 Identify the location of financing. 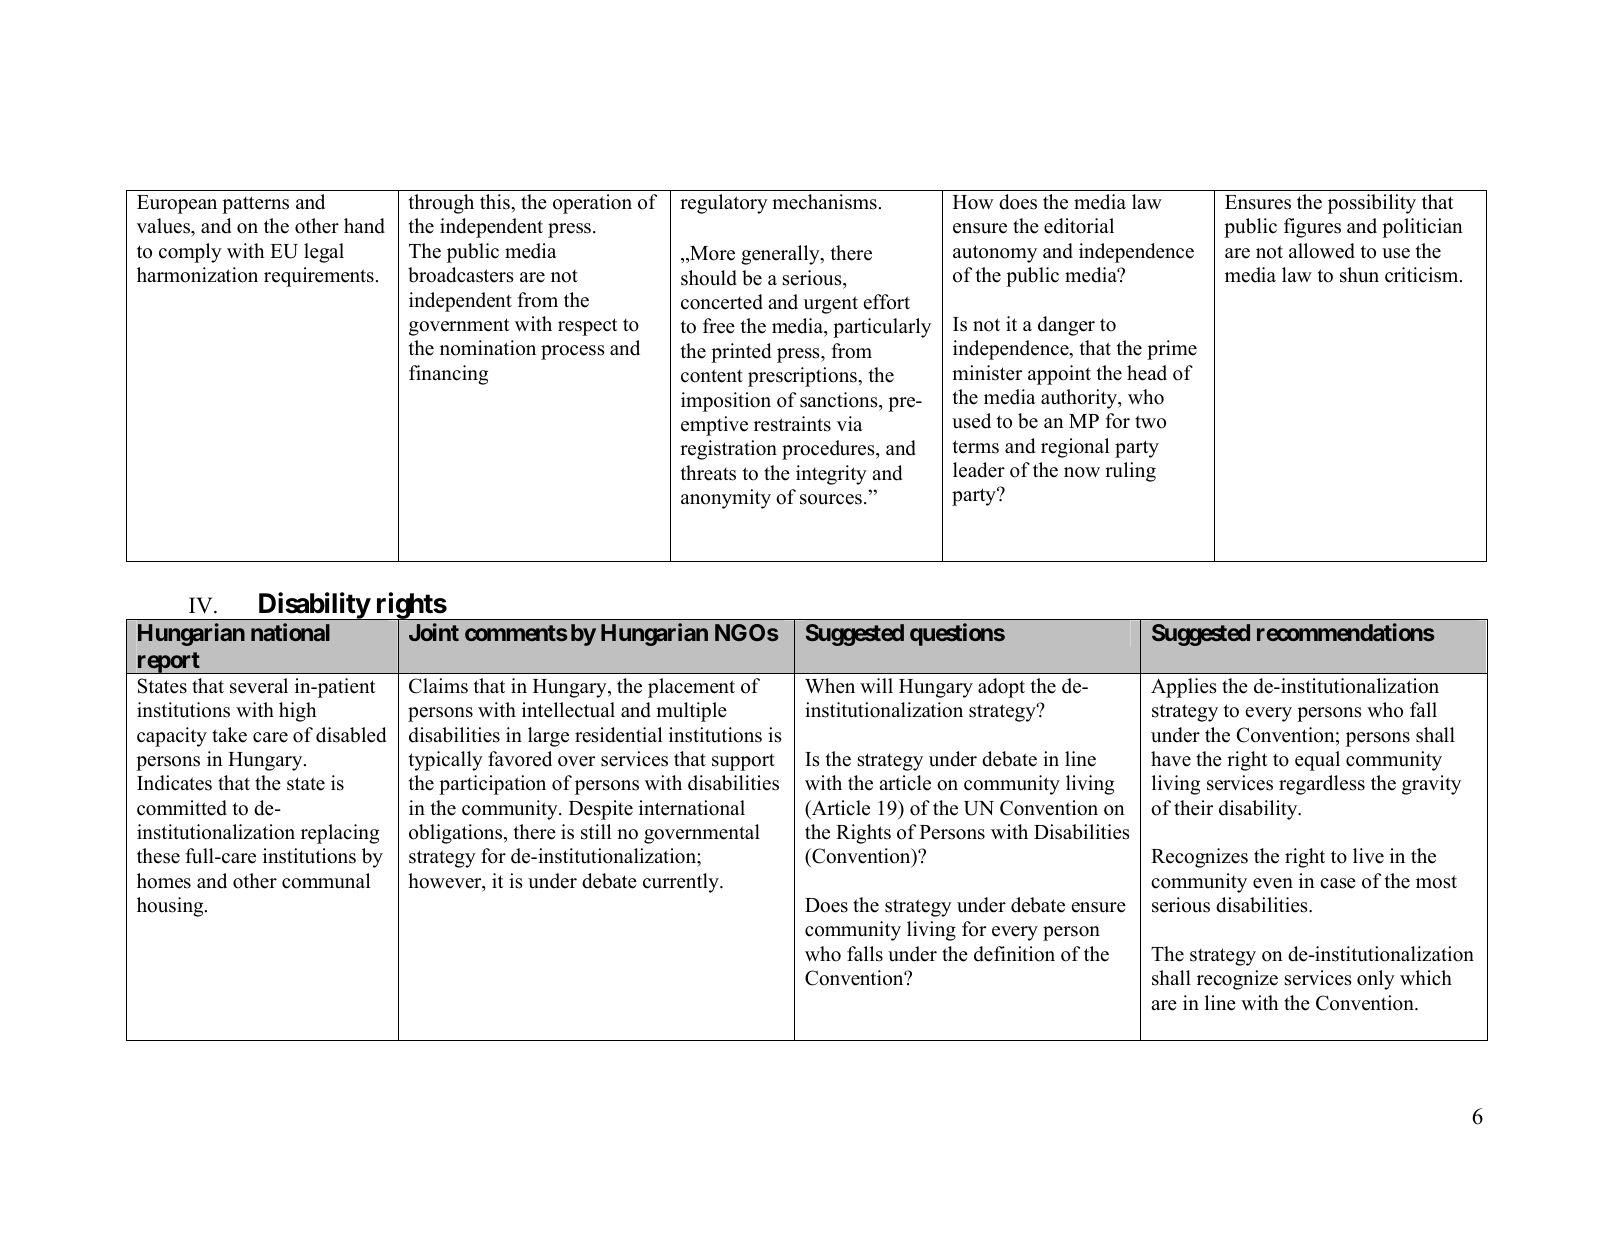
(448, 375).
